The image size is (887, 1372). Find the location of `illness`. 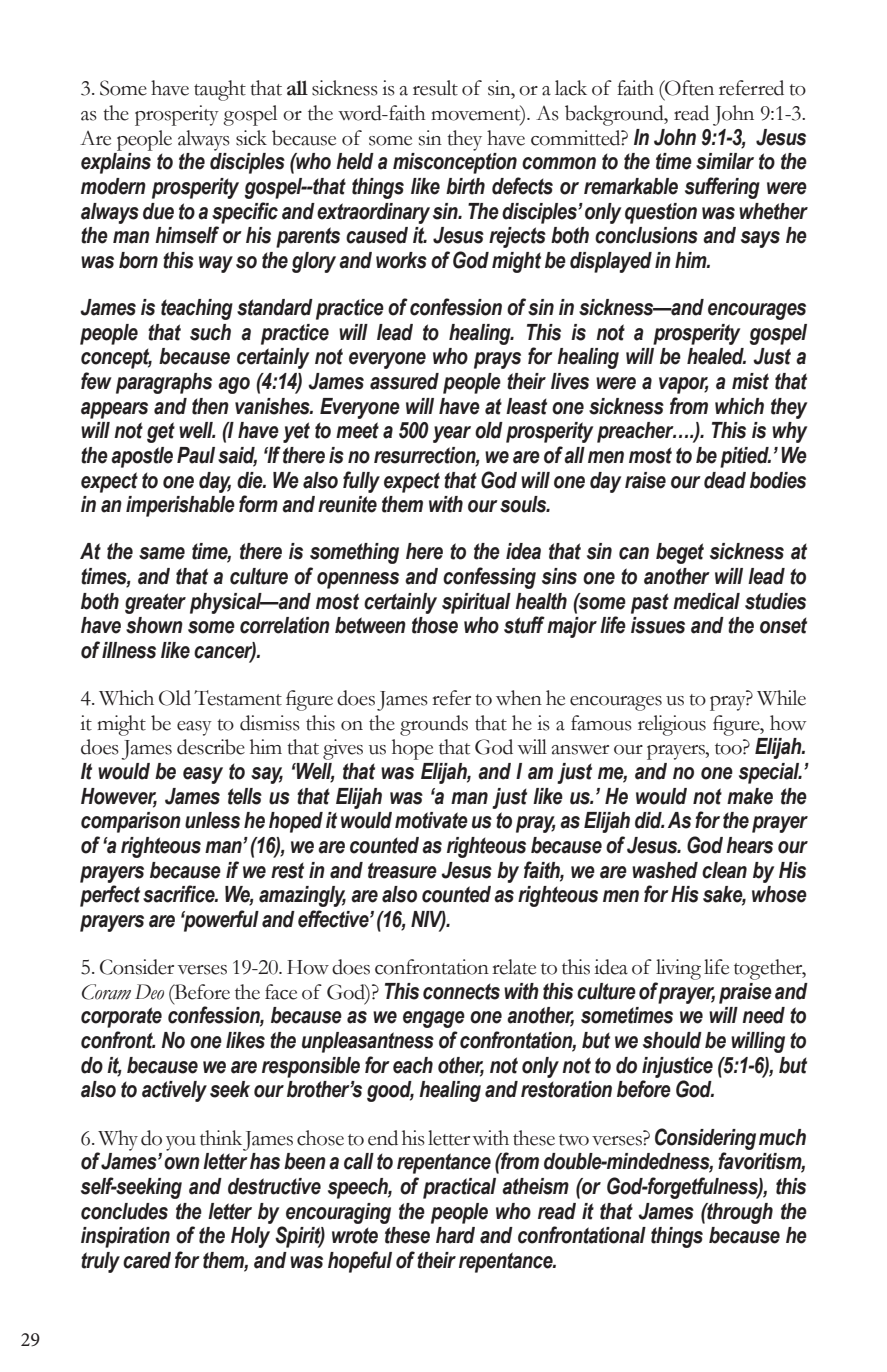

illness is located at coordinates (129, 650).
